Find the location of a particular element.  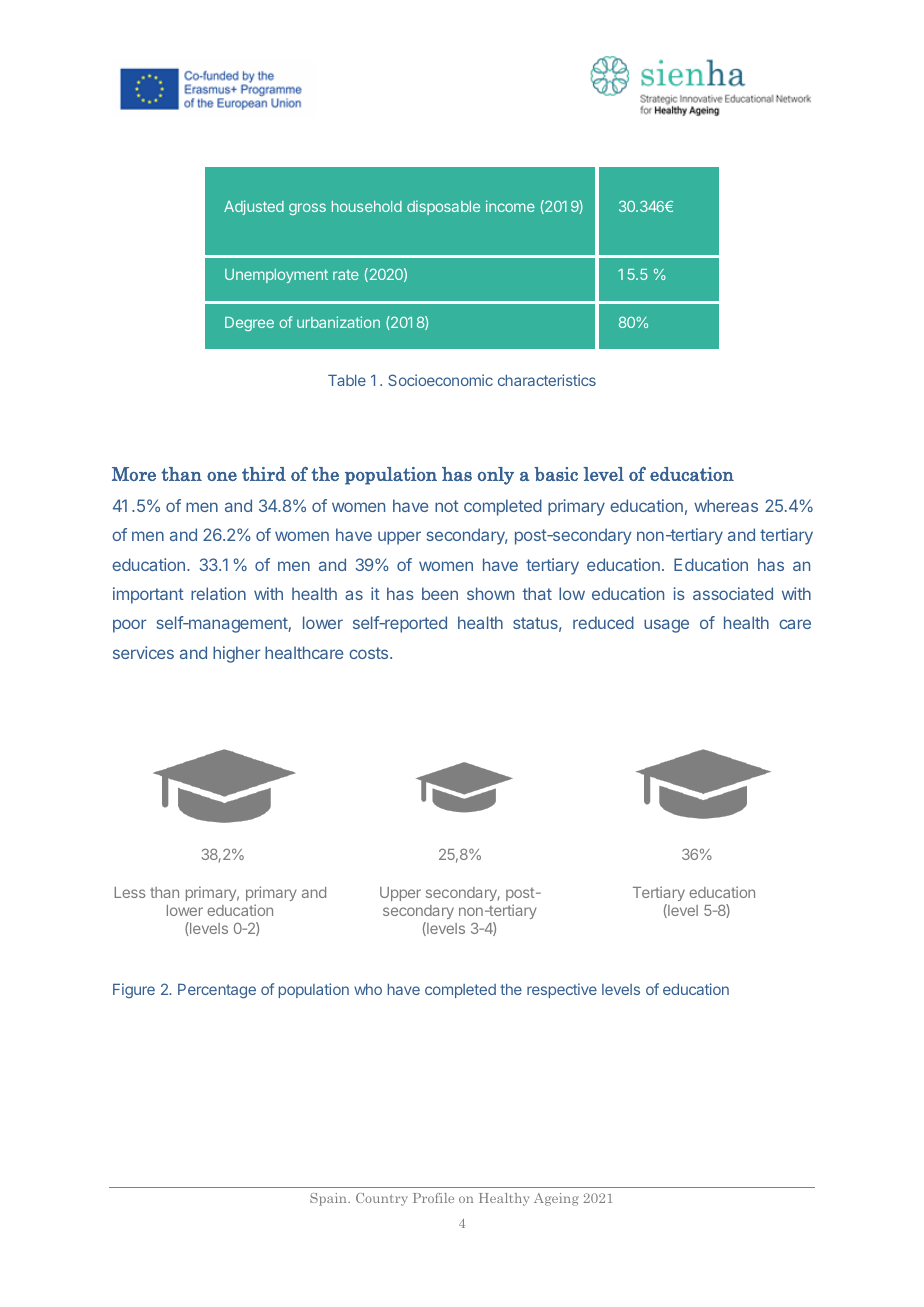

costs is located at coordinates (370, 653).
